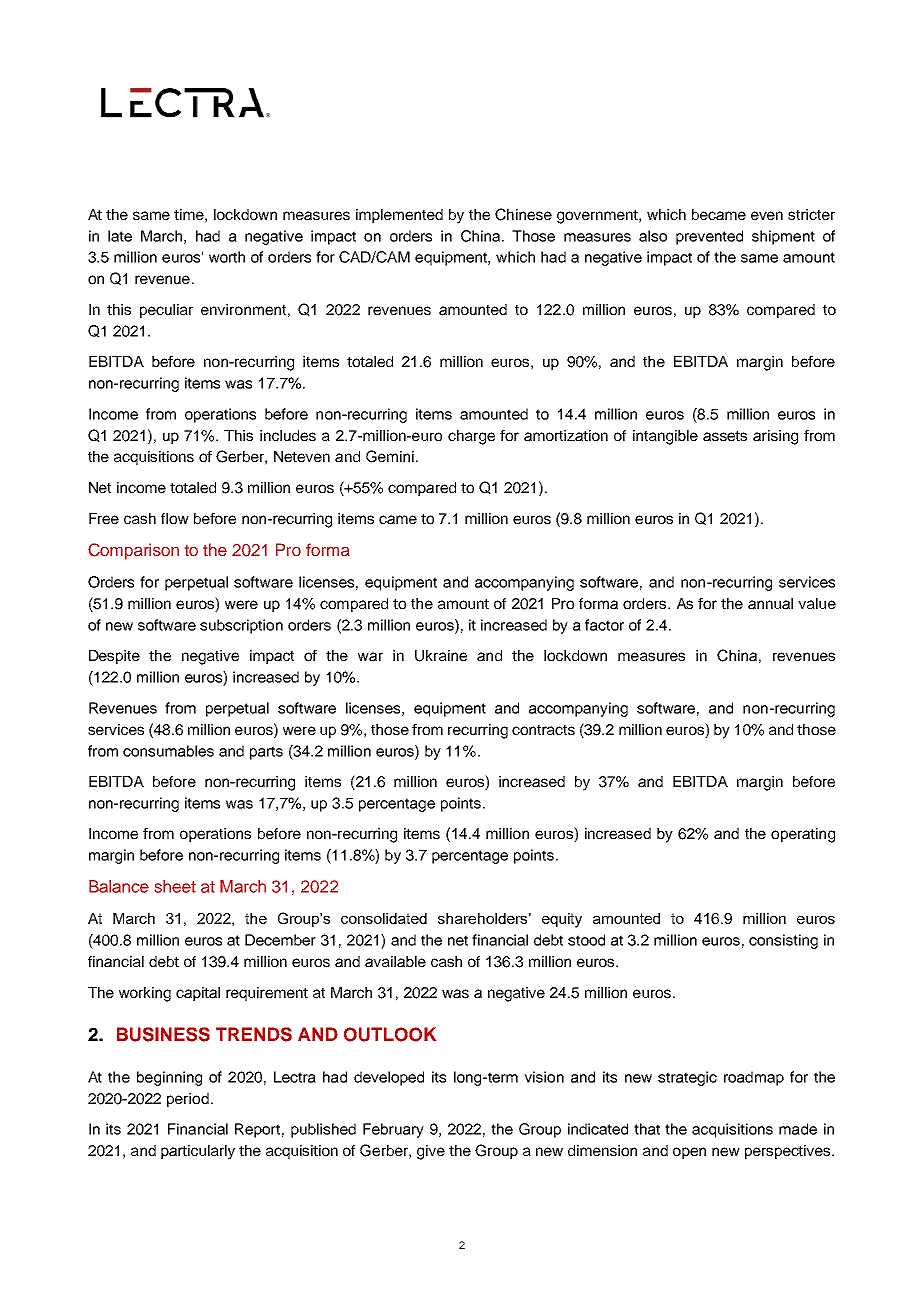  I want to click on period, so click(188, 1100).
